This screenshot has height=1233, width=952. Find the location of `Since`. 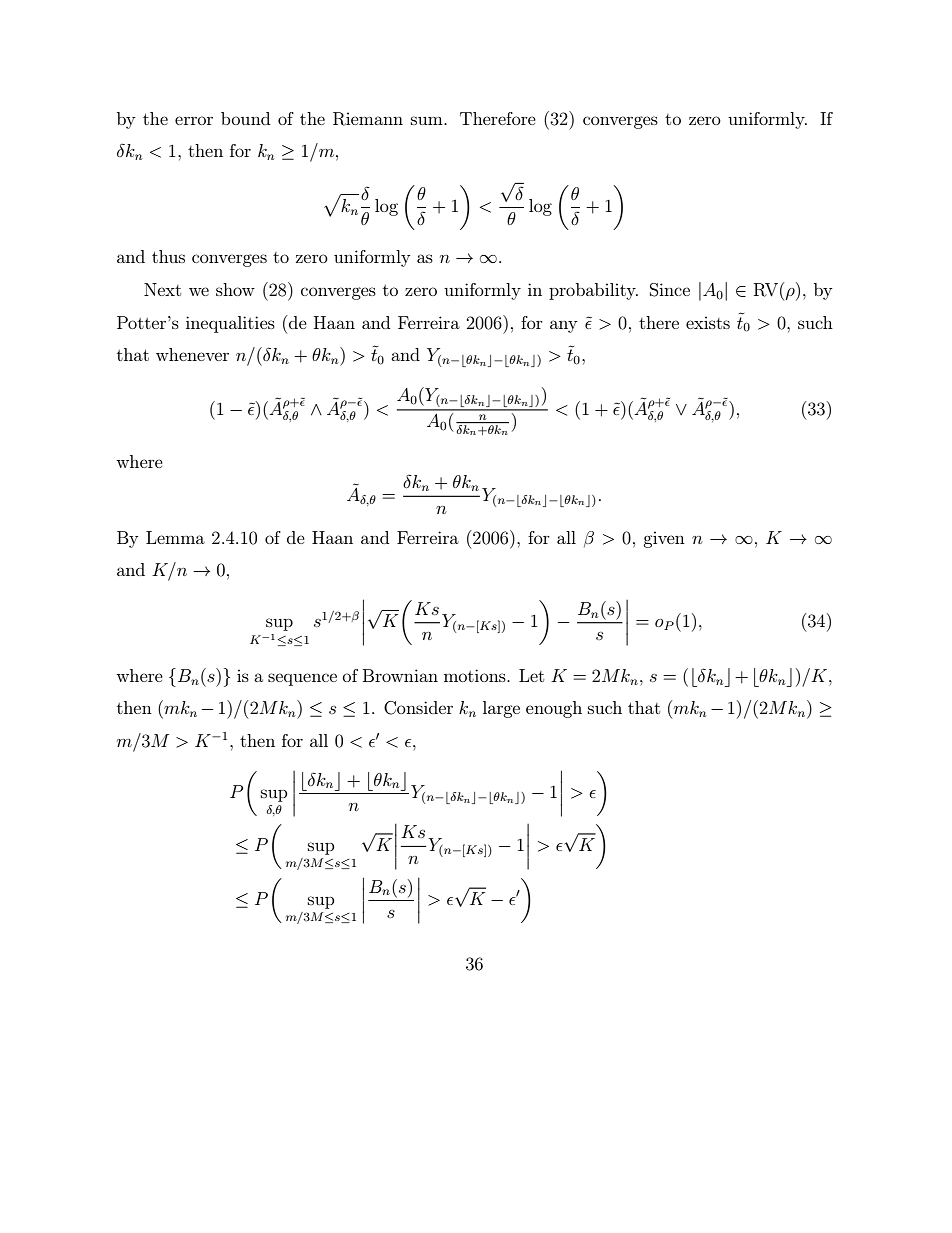

Since is located at coordinates (670, 290).
